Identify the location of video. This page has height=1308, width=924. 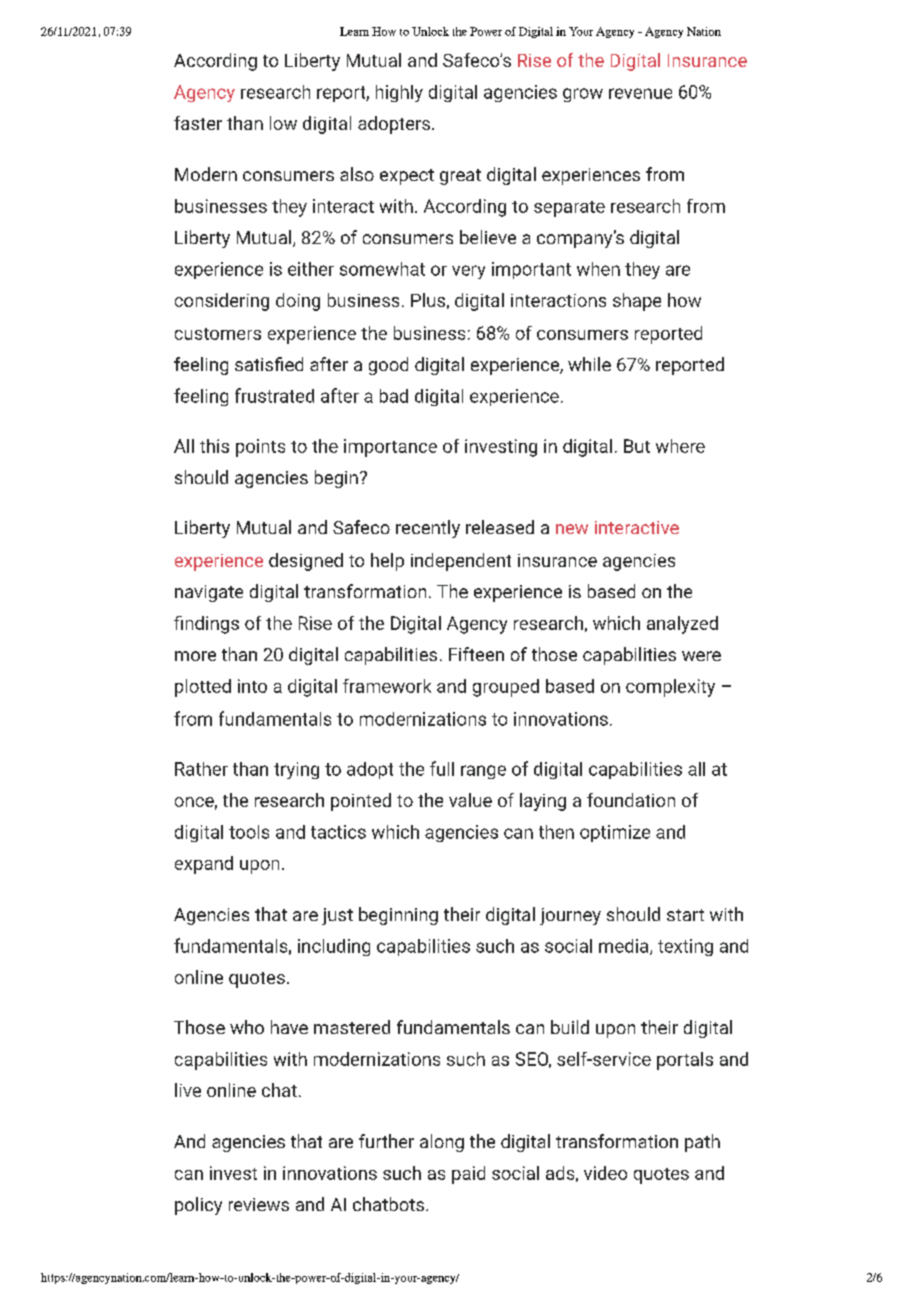
(605, 1173).
